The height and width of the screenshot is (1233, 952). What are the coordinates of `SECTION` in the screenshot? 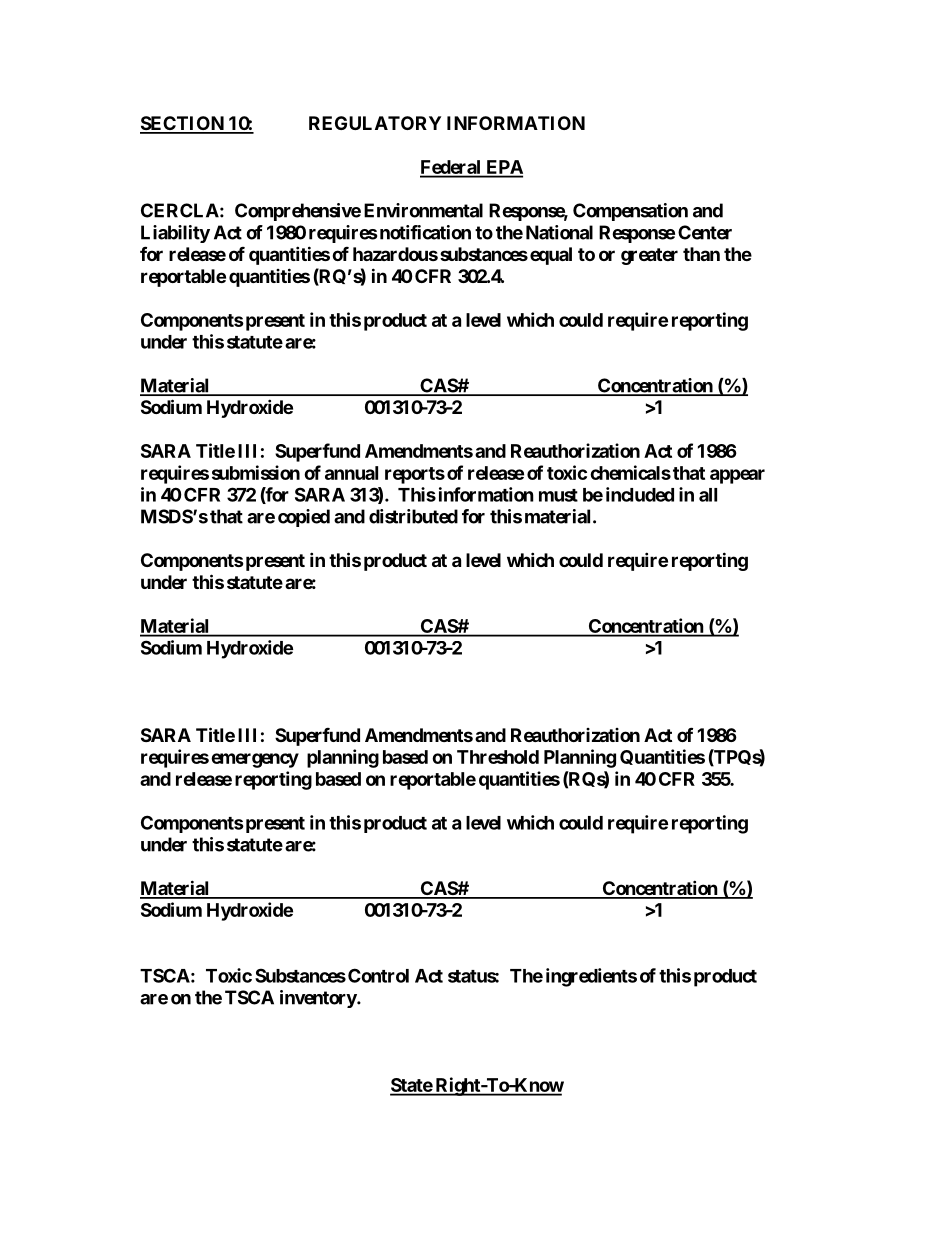 It's located at (183, 124).
